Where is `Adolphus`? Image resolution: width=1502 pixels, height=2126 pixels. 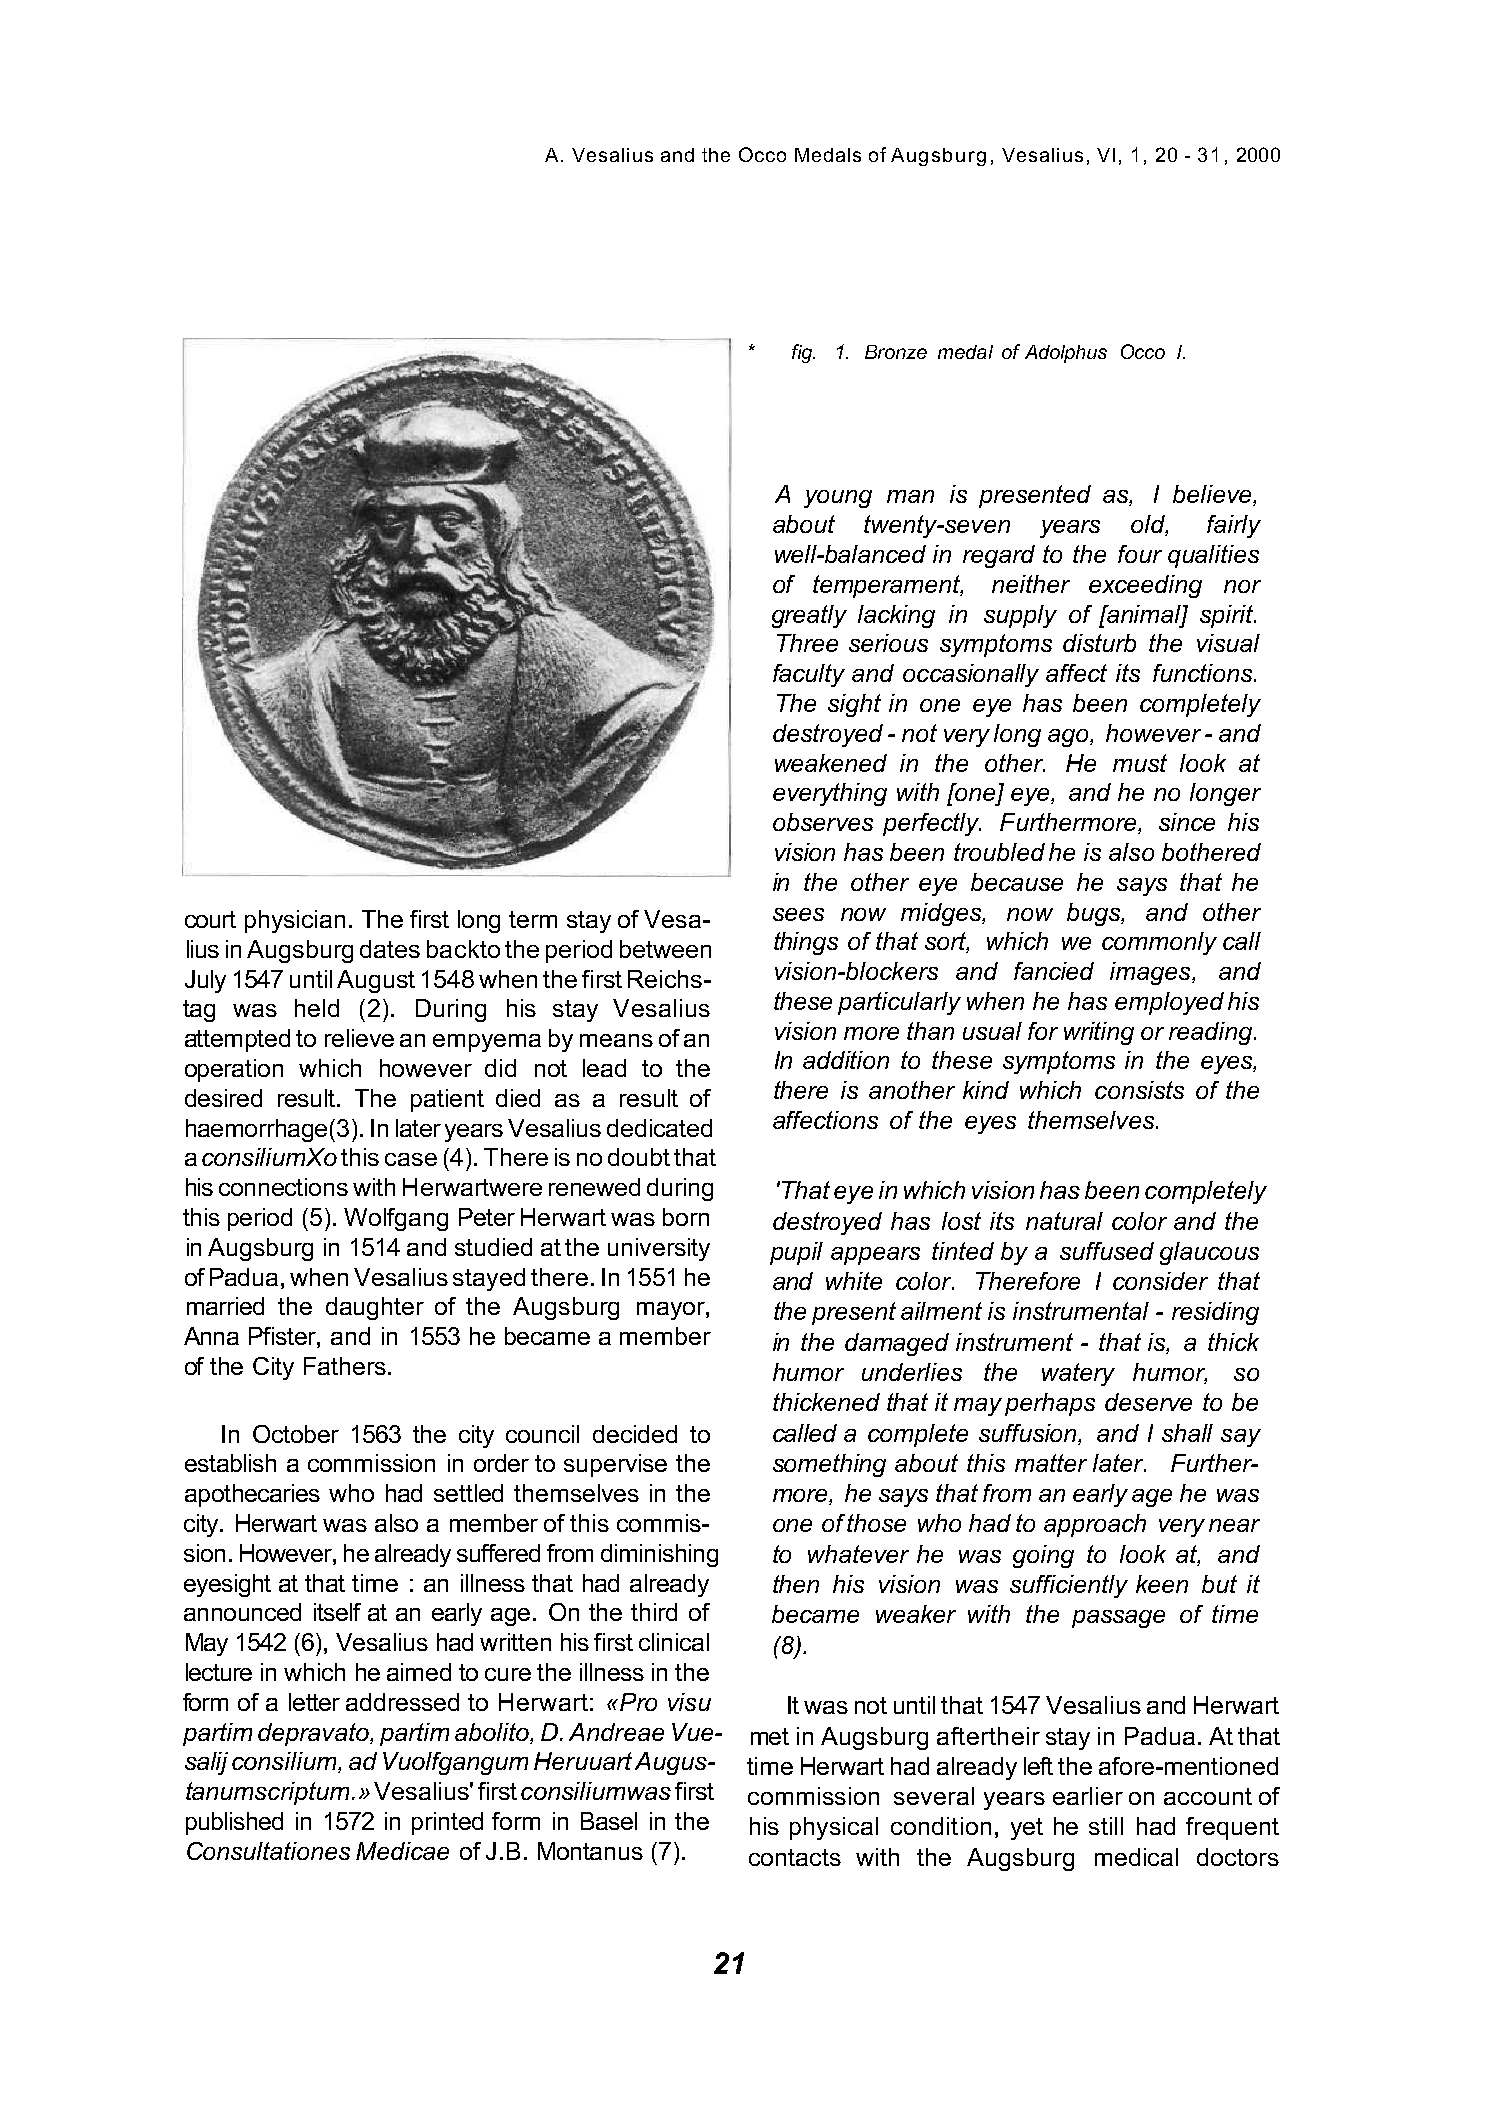 Adolphus is located at coordinates (1066, 354).
